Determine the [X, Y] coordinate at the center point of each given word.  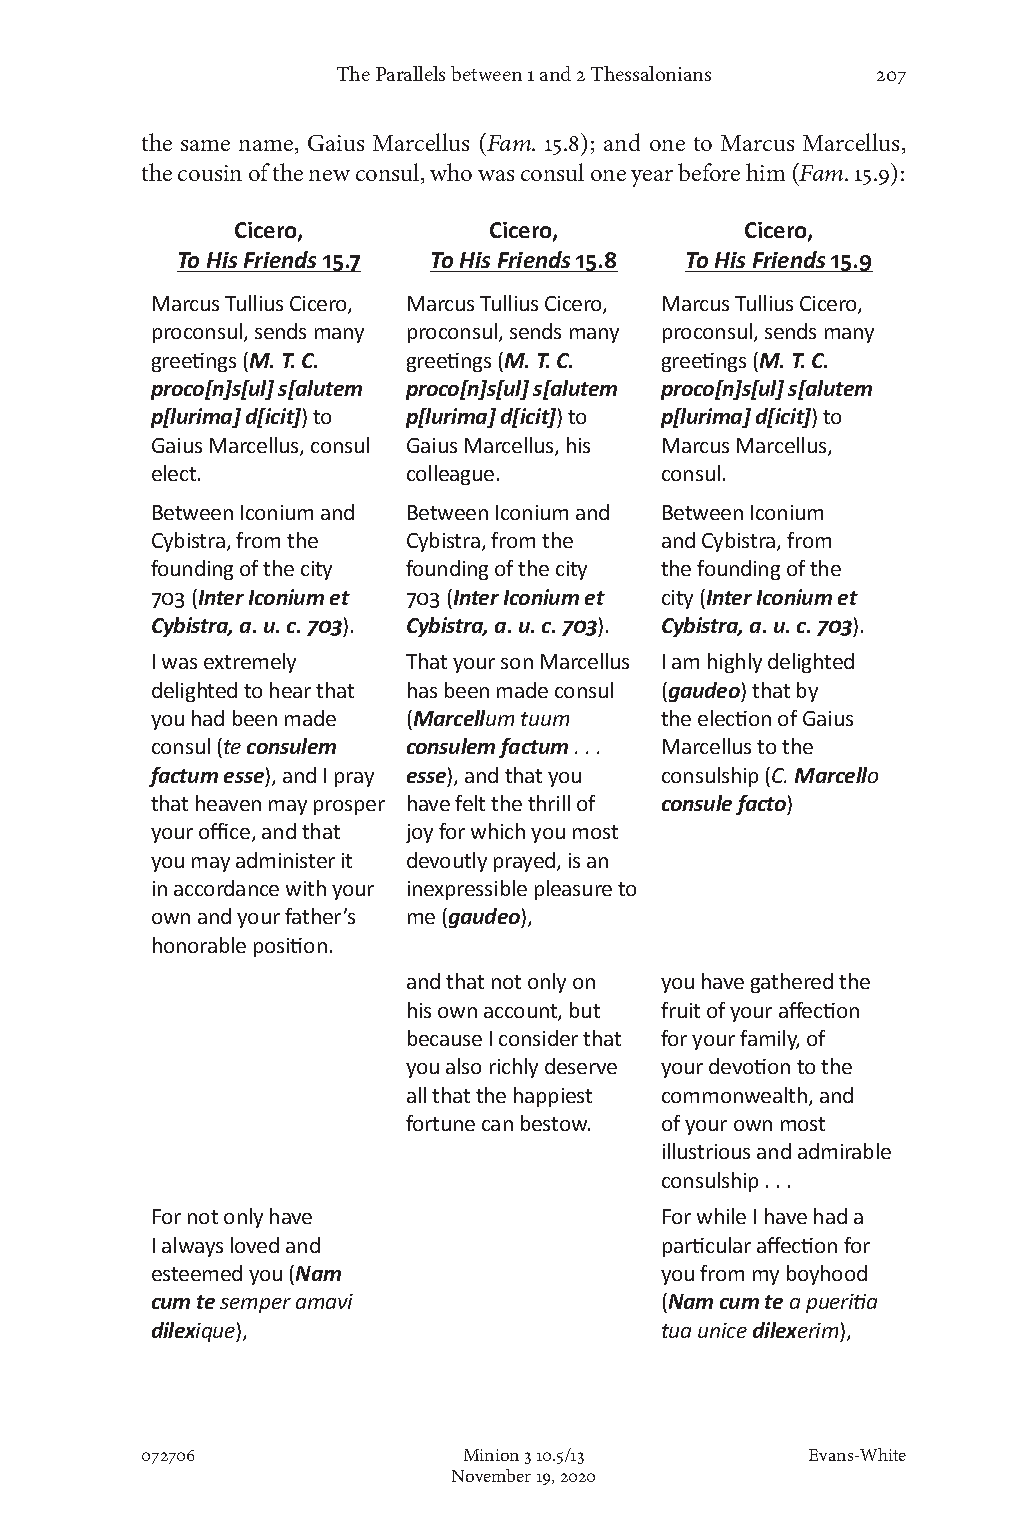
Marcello [836, 775]
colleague [450, 475]
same [205, 145]
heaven [228, 803]
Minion [491, 1455]
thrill [549, 803]
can [497, 1125]
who [451, 172]
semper [255, 1305]
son [517, 663]
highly [735, 663]
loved [255, 1245]
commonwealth [734, 1095]
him [765, 172]
